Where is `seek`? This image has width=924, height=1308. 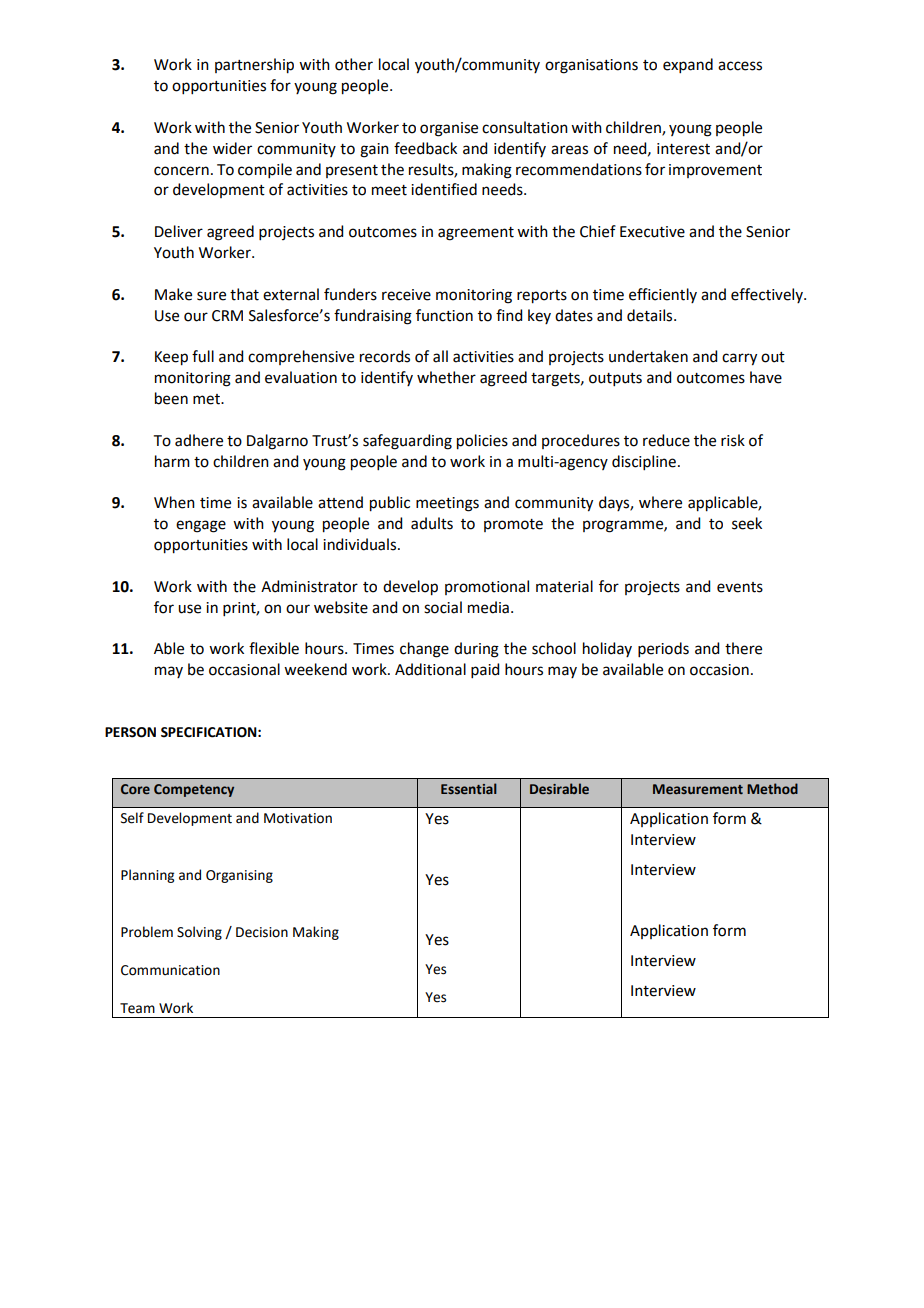 seek is located at coordinates (747, 523).
